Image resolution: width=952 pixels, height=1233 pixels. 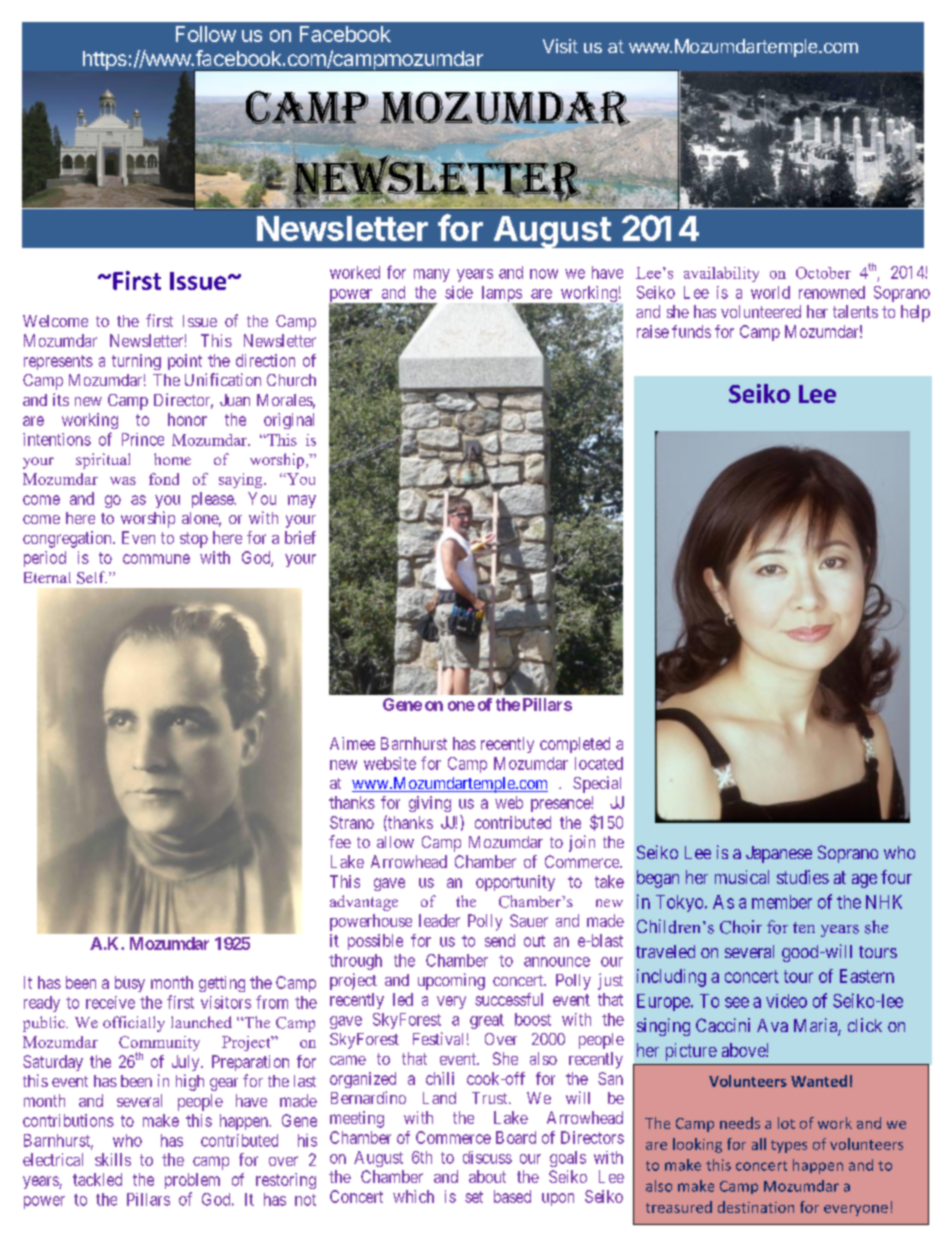 What do you see at coordinates (92, 577) in the screenshot?
I see `Self` at bounding box center [92, 577].
